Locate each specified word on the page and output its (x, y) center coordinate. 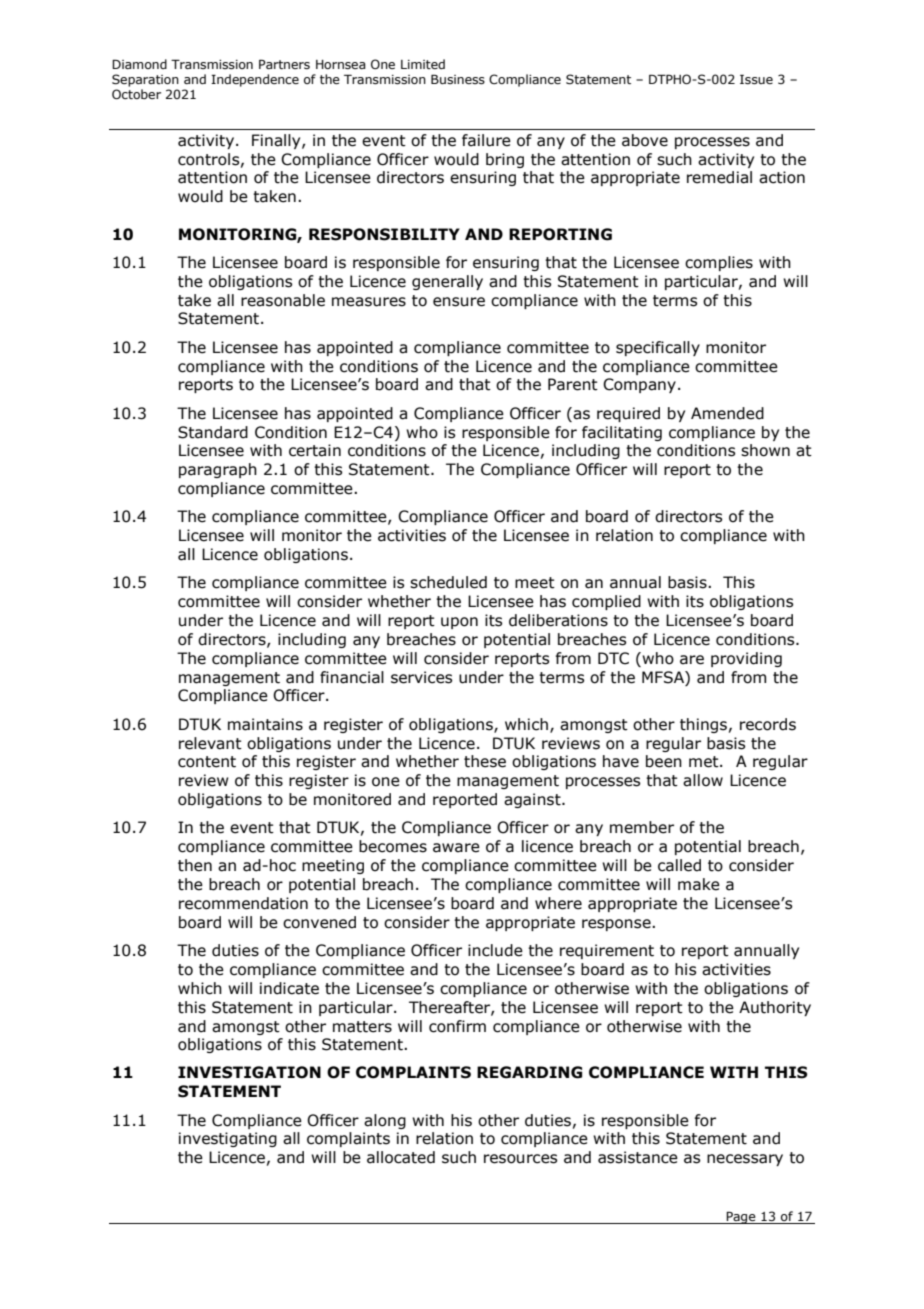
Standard (213, 432)
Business (458, 79)
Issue (756, 79)
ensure (459, 302)
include (495, 950)
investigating (228, 1139)
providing (746, 659)
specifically (658, 348)
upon (459, 623)
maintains (265, 724)
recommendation (243, 903)
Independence (255, 80)
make (699, 884)
